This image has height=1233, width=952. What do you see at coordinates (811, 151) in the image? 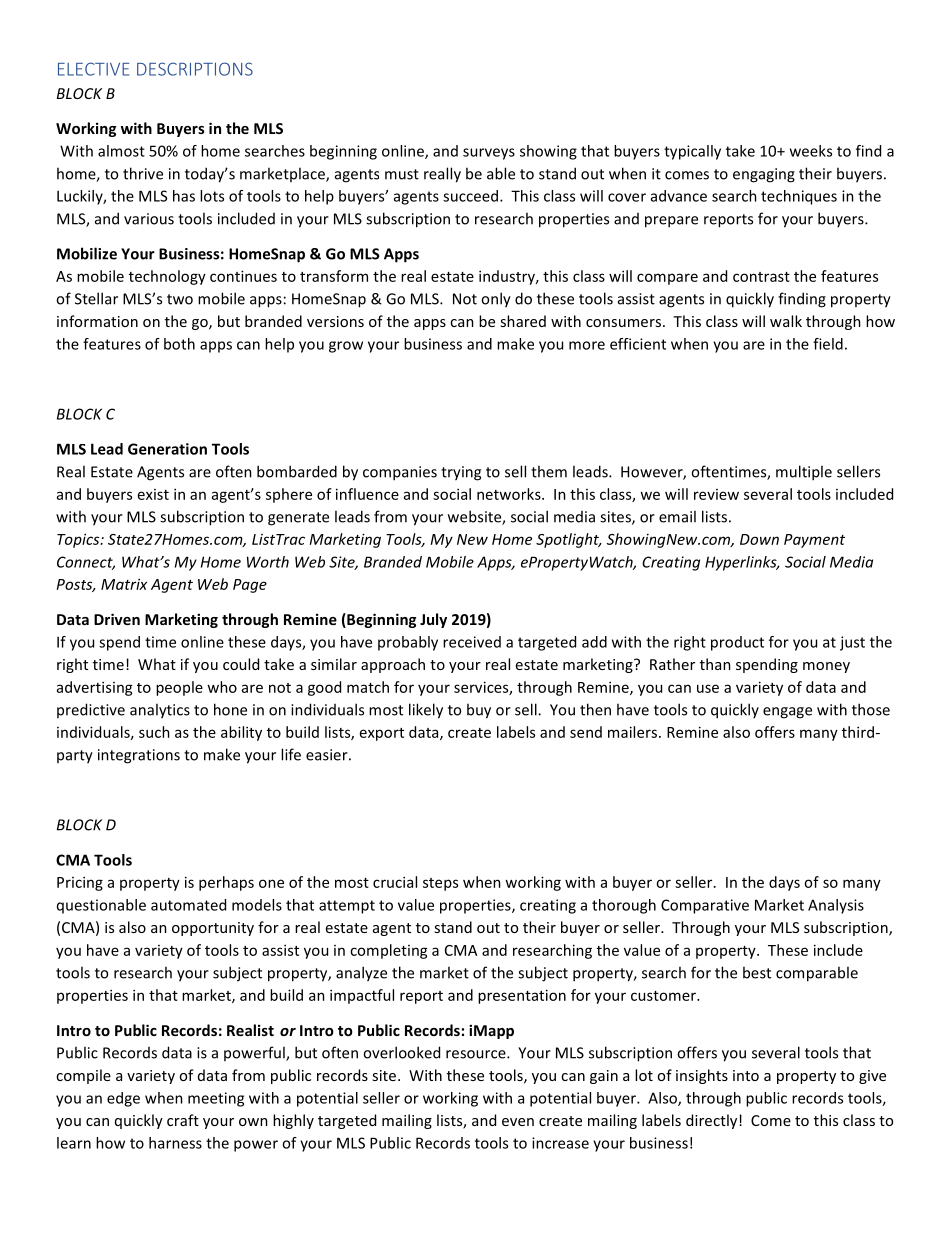
I see `weeks` at bounding box center [811, 151].
